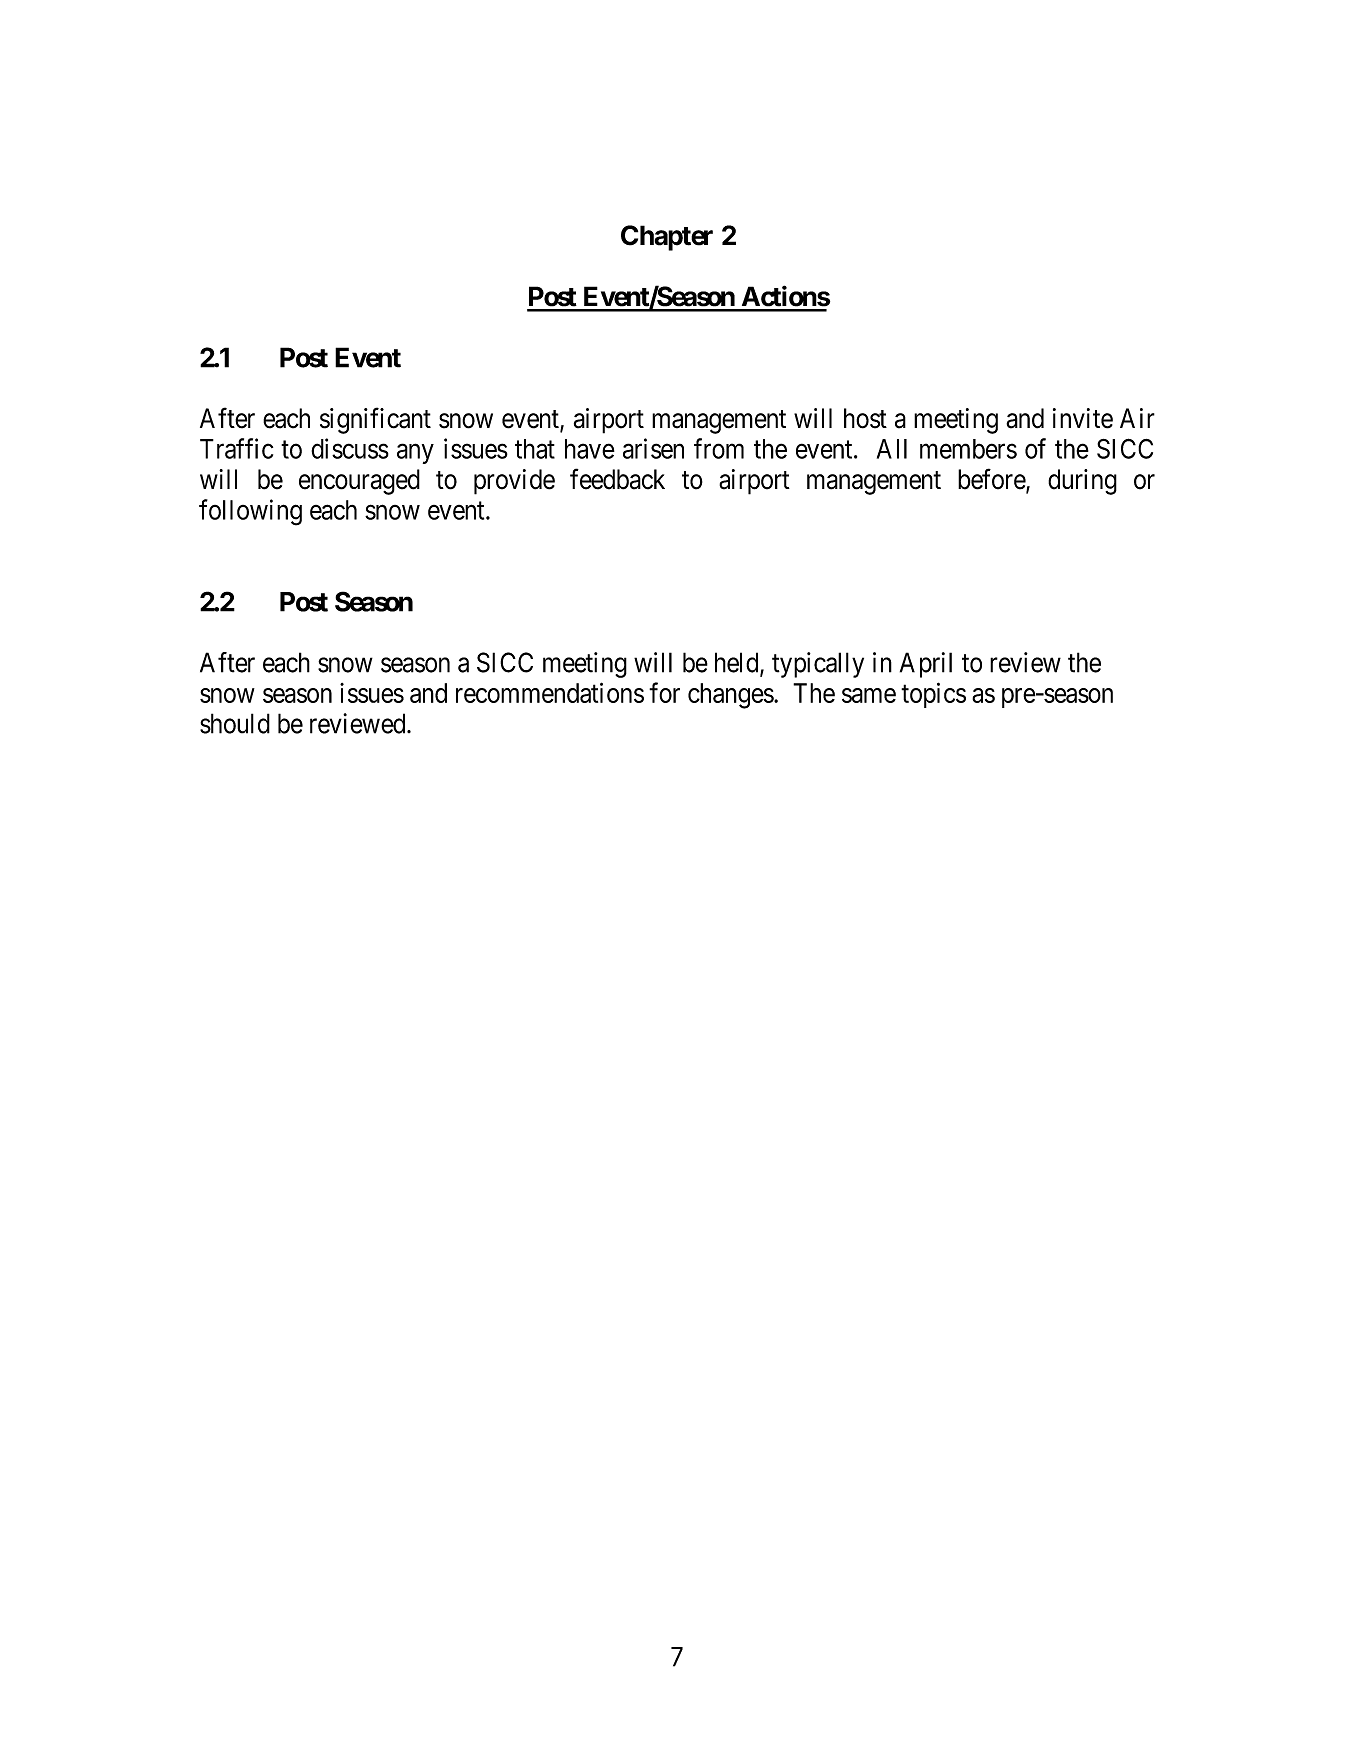 This screenshot has width=1354, height=1752. Describe the element at coordinates (1083, 418) in the screenshot. I see `invite` at that location.
